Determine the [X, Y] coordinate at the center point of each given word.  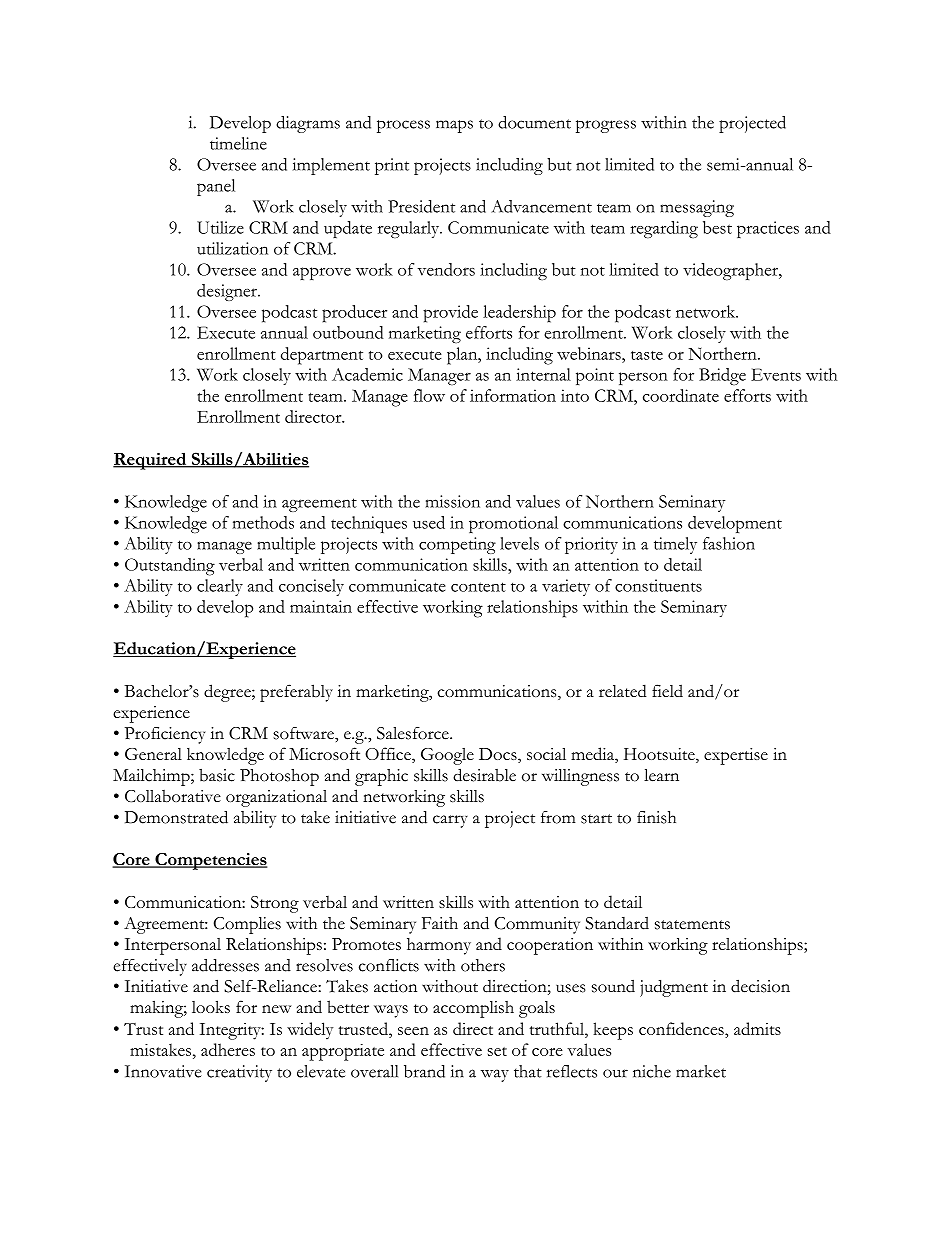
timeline [238, 143]
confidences [682, 1030]
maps [454, 126]
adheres [228, 1049]
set [497, 1051]
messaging [697, 208]
